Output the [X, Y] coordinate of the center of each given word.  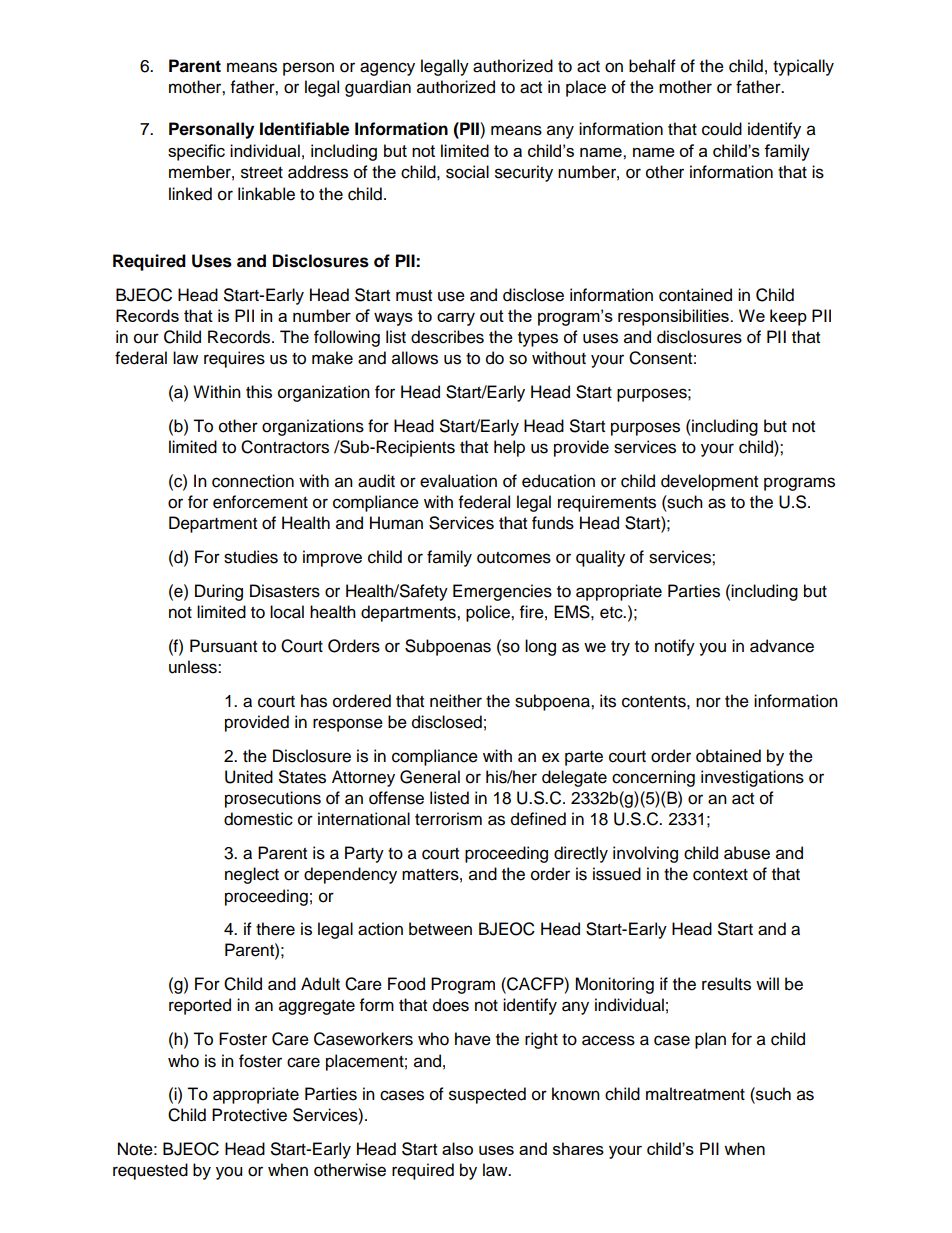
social [467, 172]
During [219, 592]
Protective [249, 1115]
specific [196, 152]
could [722, 129]
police [489, 613]
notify [675, 647]
